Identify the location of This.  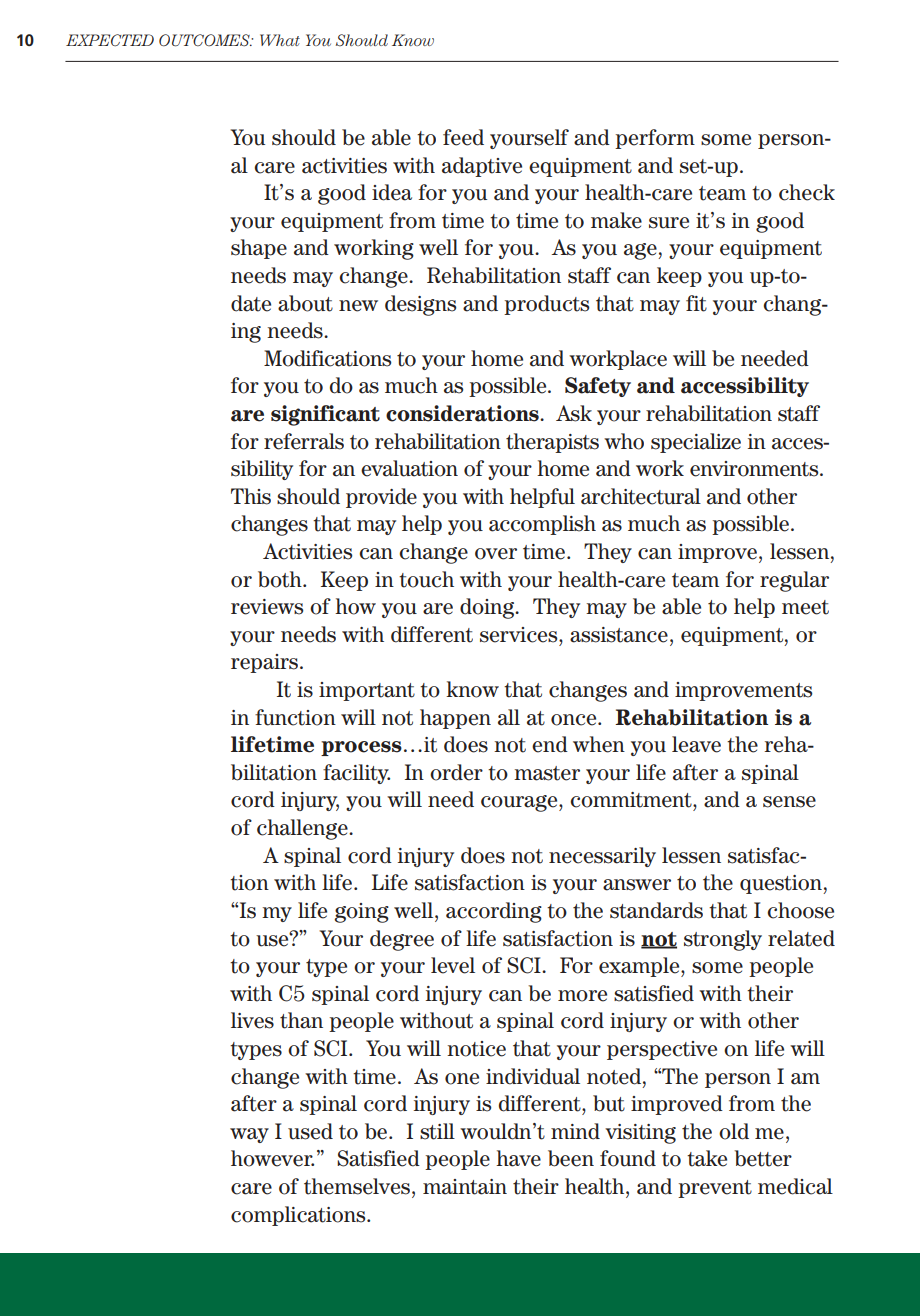
(251, 496).
